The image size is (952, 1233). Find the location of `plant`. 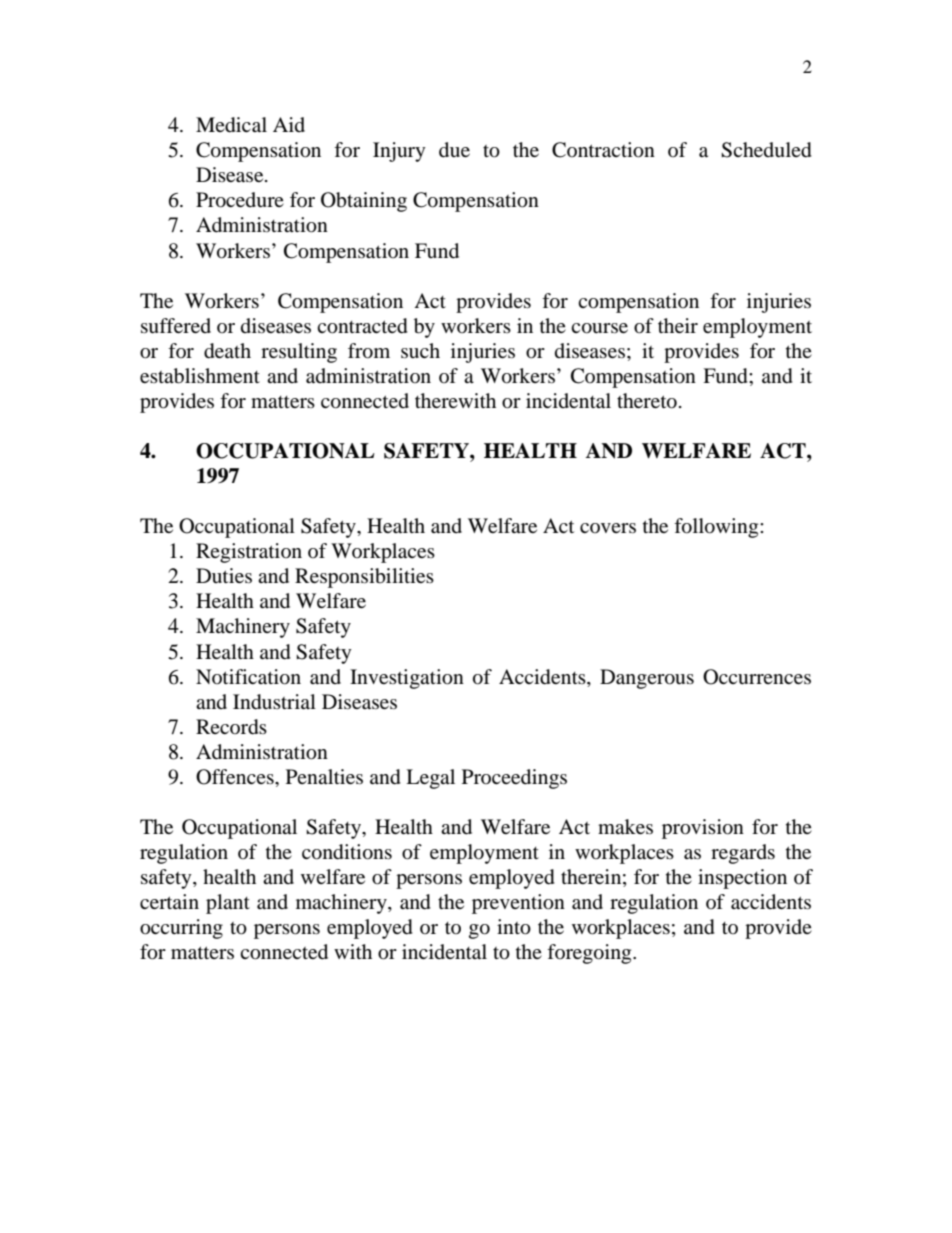

plant is located at coordinates (228, 904).
